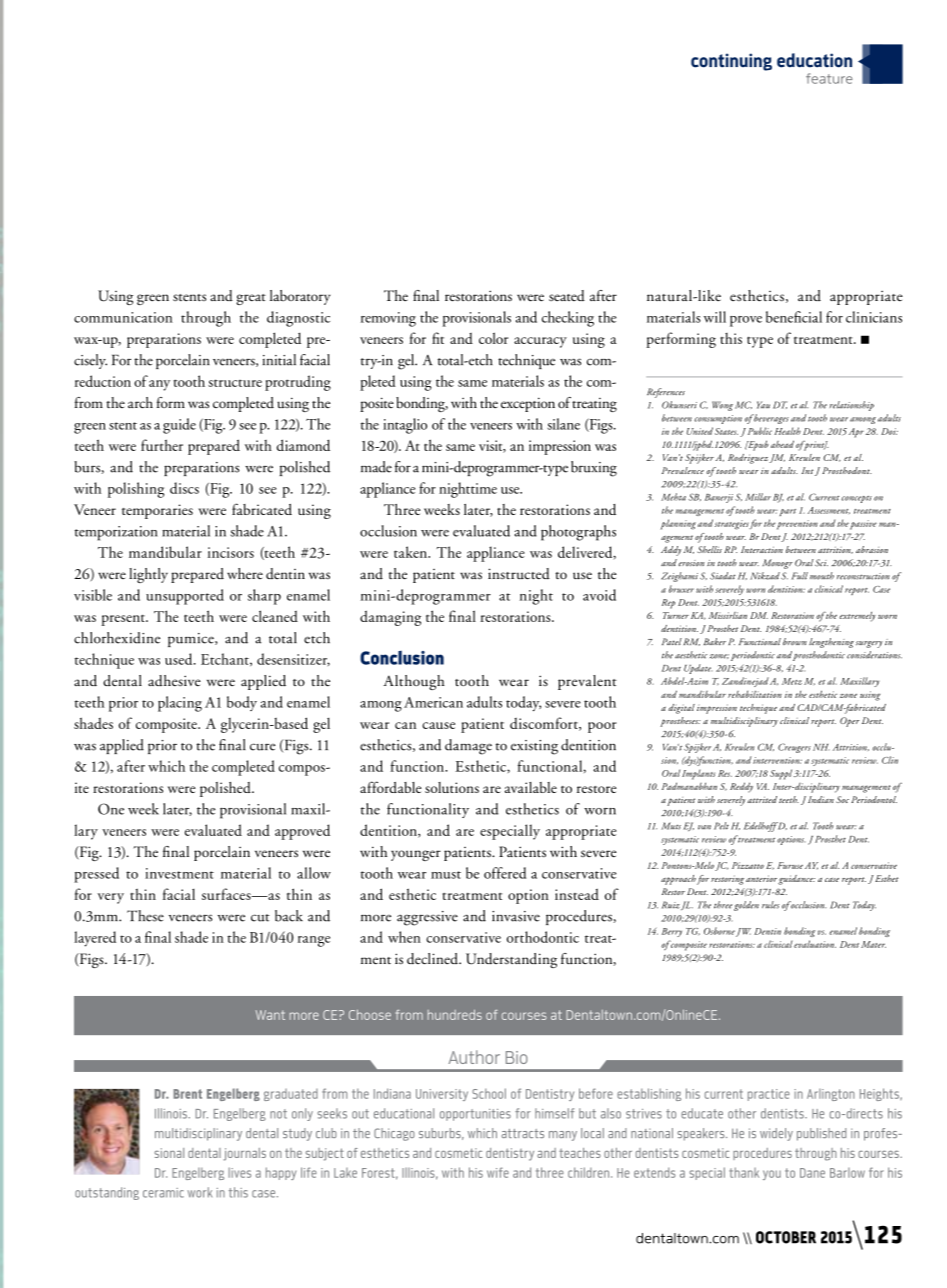  Describe the element at coordinates (731, 62) in the document. I see `continuing` at that location.
